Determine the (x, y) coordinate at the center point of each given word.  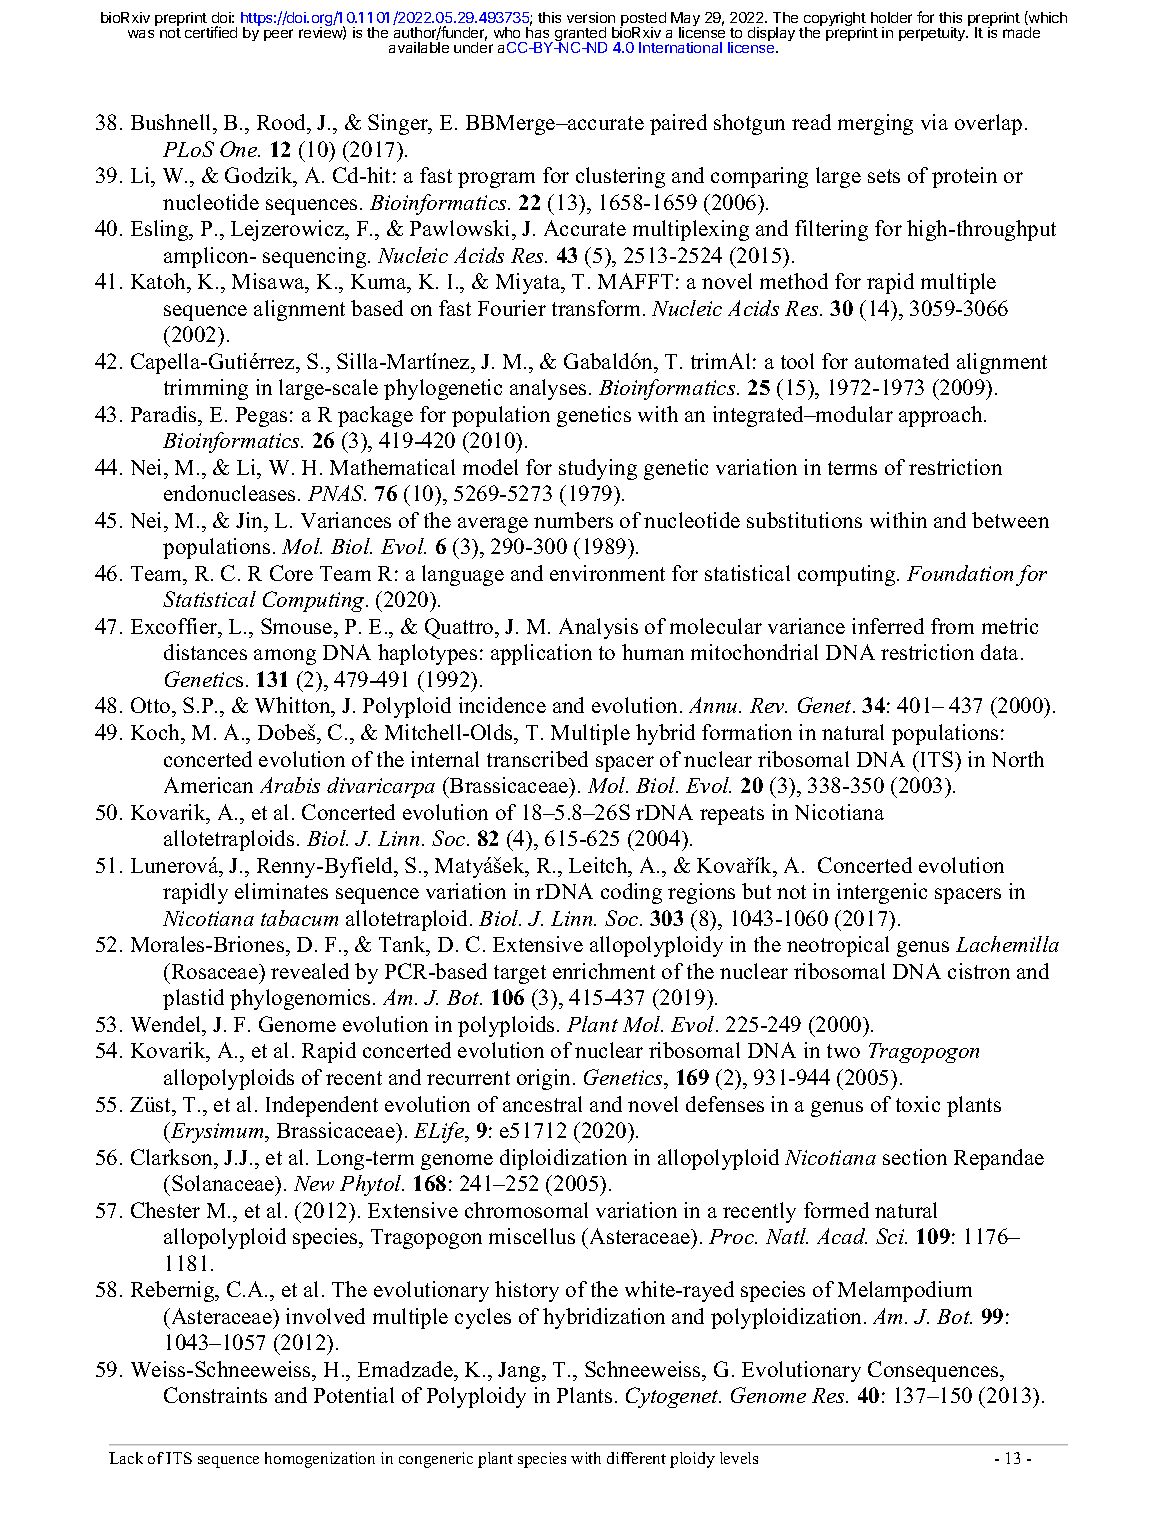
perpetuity (933, 34)
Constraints (215, 1395)
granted (580, 35)
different (636, 1458)
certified (211, 32)
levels (739, 1458)
